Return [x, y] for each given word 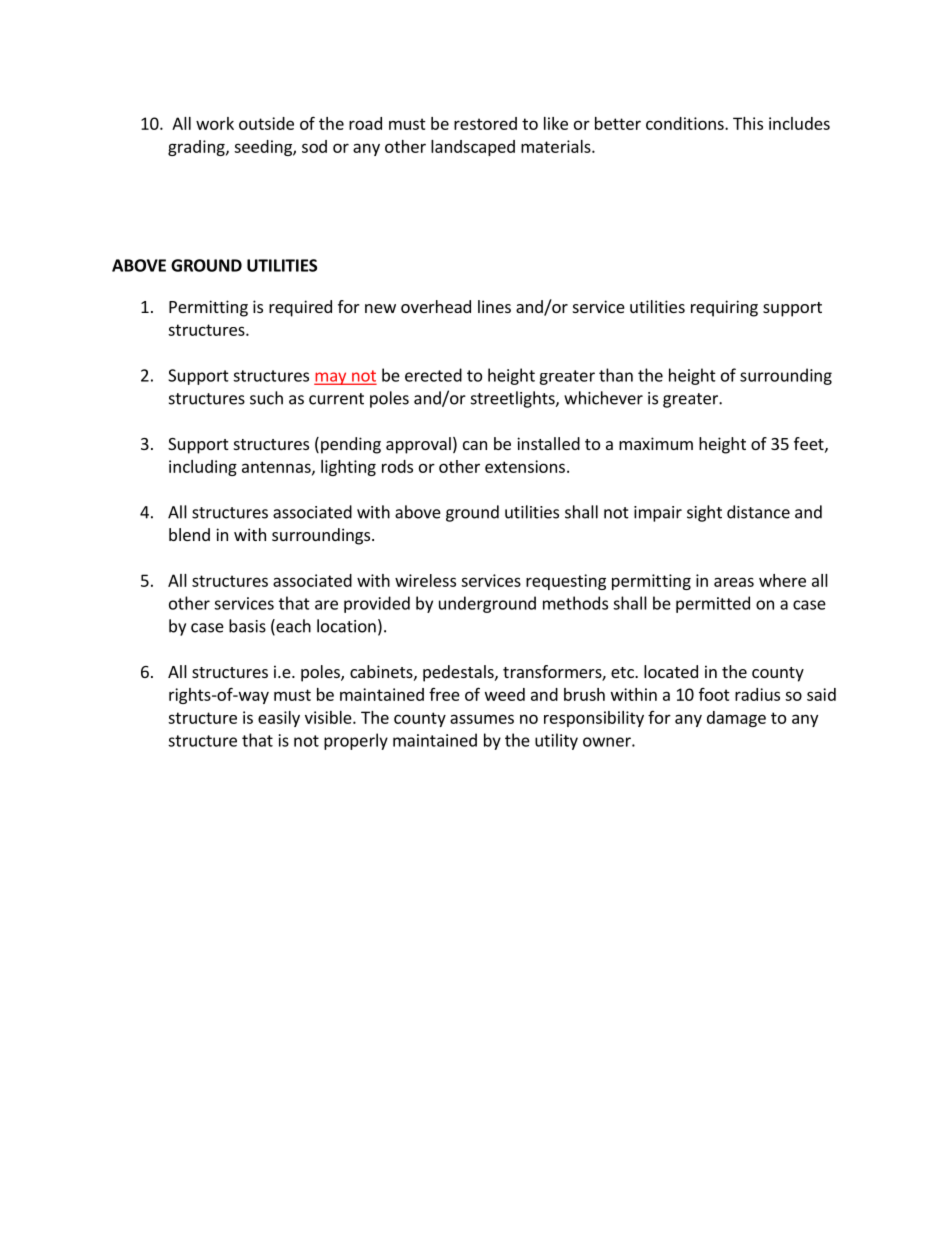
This [748, 123]
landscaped [473, 148]
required [300, 308]
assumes [482, 719]
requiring [724, 308]
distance [758, 512]
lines [494, 306]
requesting [566, 582]
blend [189, 534]
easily [279, 719]
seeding [264, 148]
